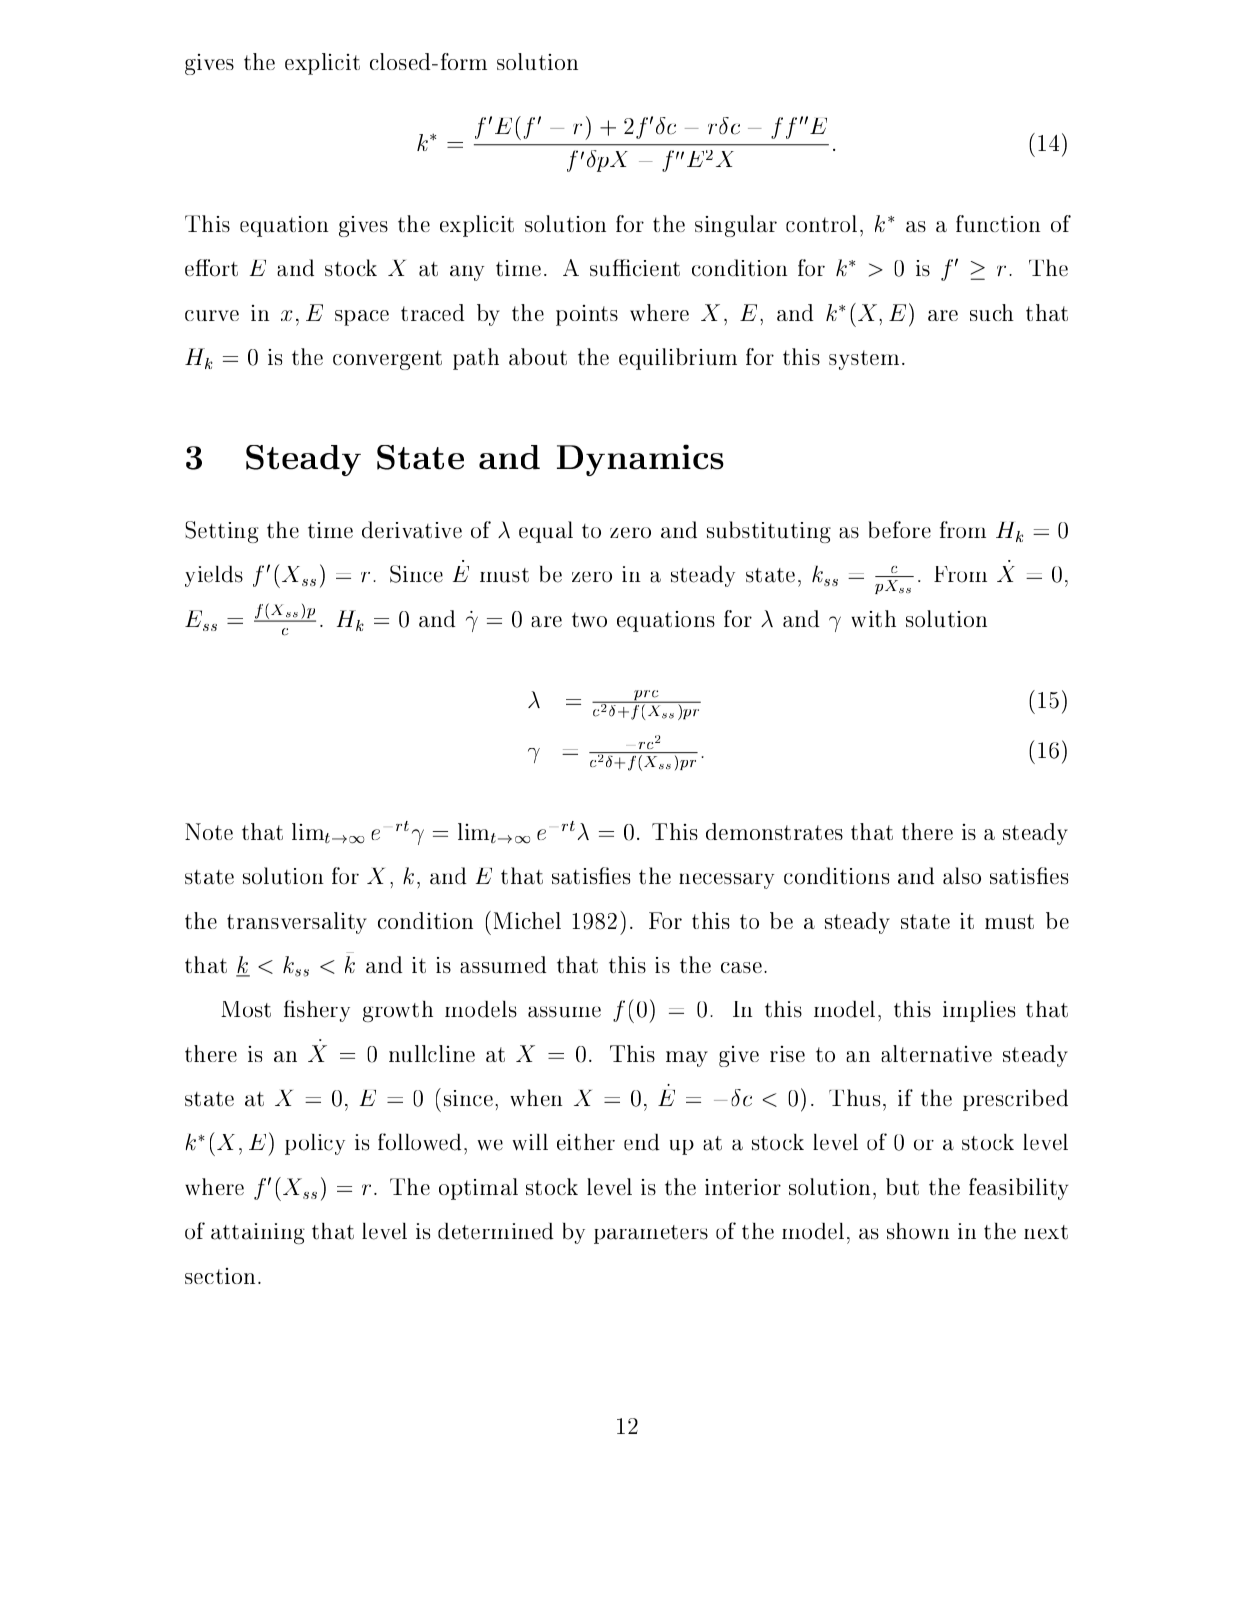 The image size is (1254, 1623). What do you see at coordinates (962, 876) in the screenshot?
I see `also` at bounding box center [962, 876].
